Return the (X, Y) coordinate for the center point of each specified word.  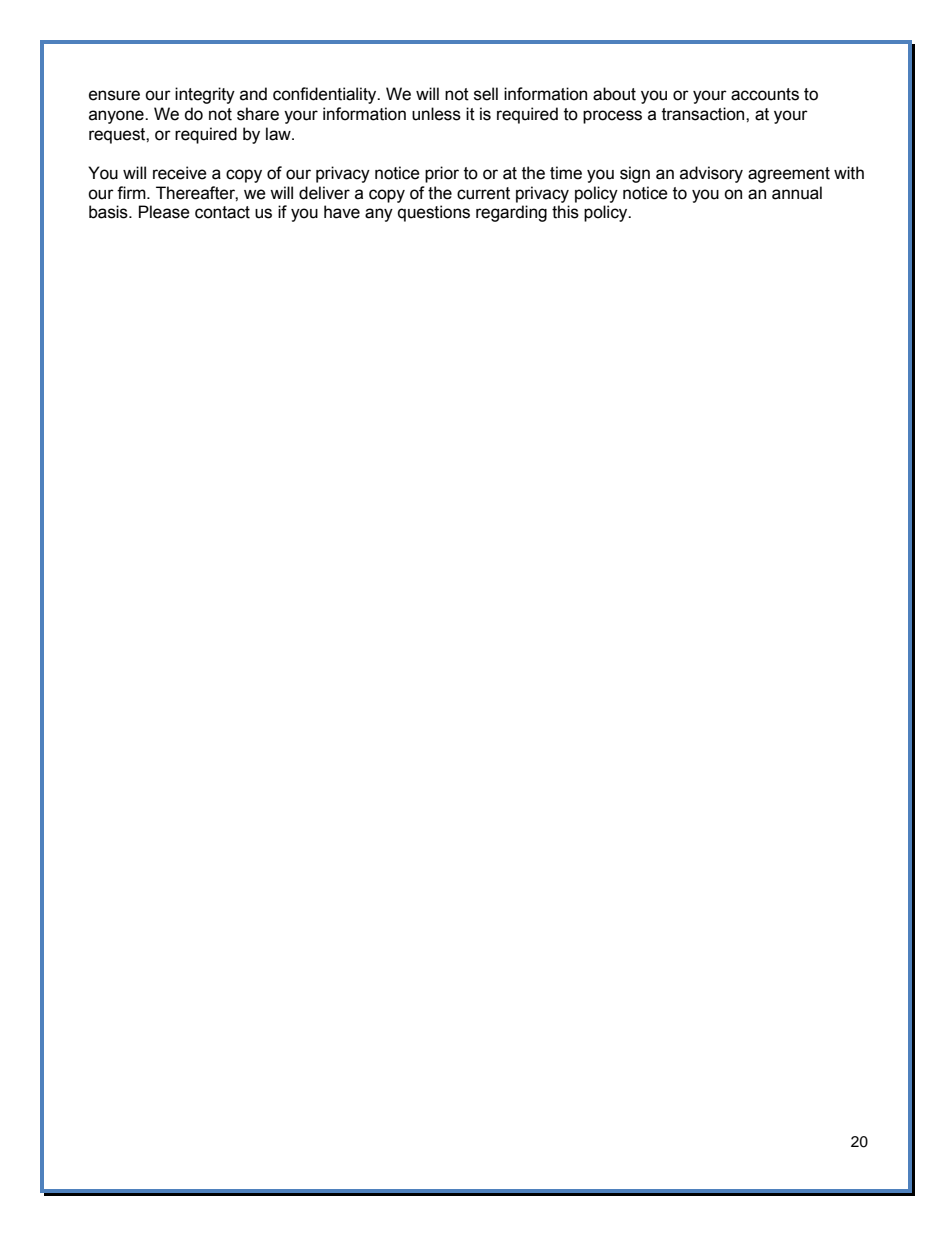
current (483, 193)
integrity (205, 95)
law (279, 134)
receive (180, 173)
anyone (117, 117)
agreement (789, 175)
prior (442, 174)
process (612, 117)
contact (222, 212)
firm (132, 192)
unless (436, 114)
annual (797, 193)
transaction (704, 114)
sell (486, 94)
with (849, 173)
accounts (765, 94)
